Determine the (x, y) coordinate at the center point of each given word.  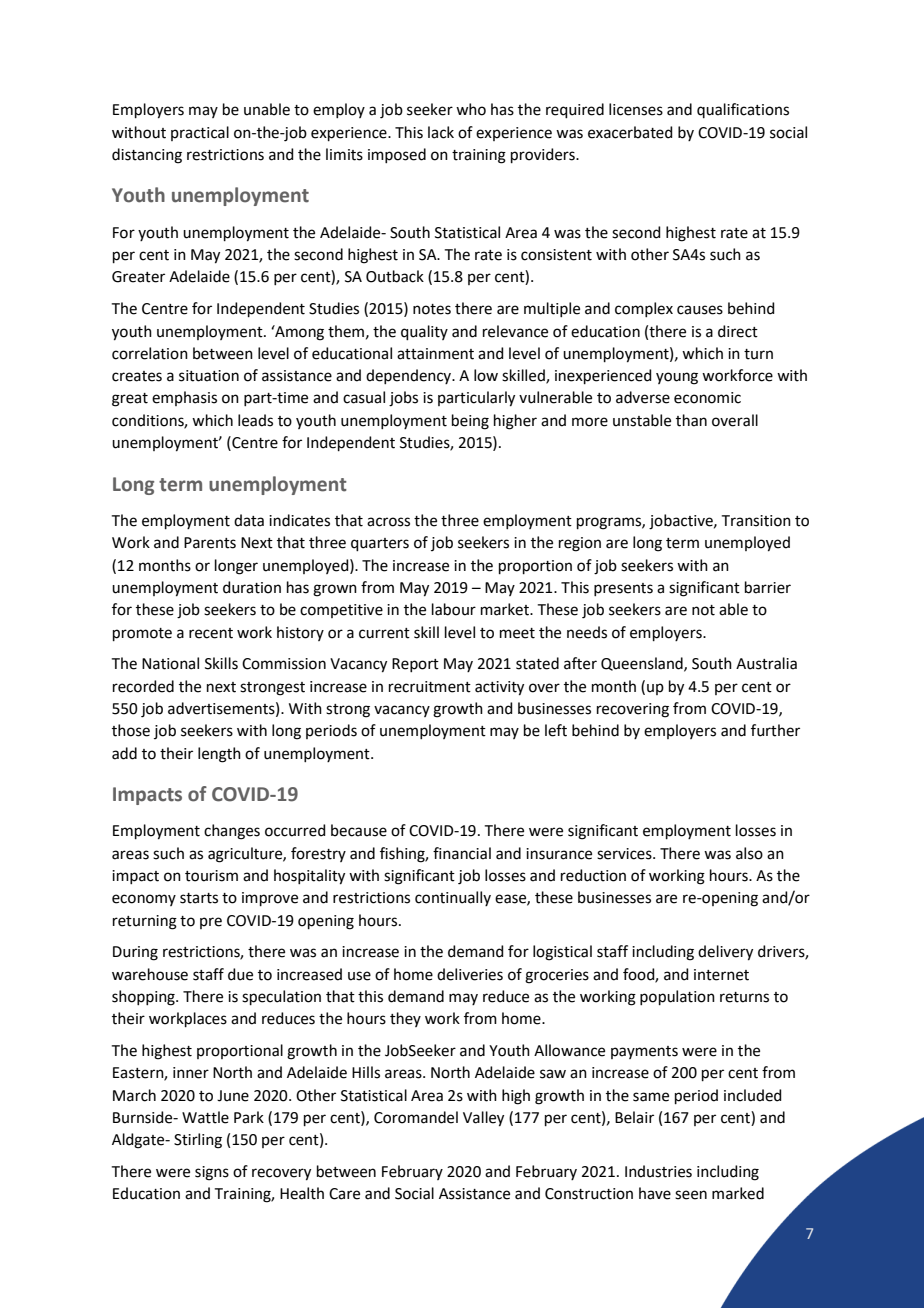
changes (232, 832)
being (470, 422)
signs (212, 1173)
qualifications (743, 110)
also (749, 853)
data (249, 520)
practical (200, 133)
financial (462, 853)
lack (441, 132)
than (691, 420)
